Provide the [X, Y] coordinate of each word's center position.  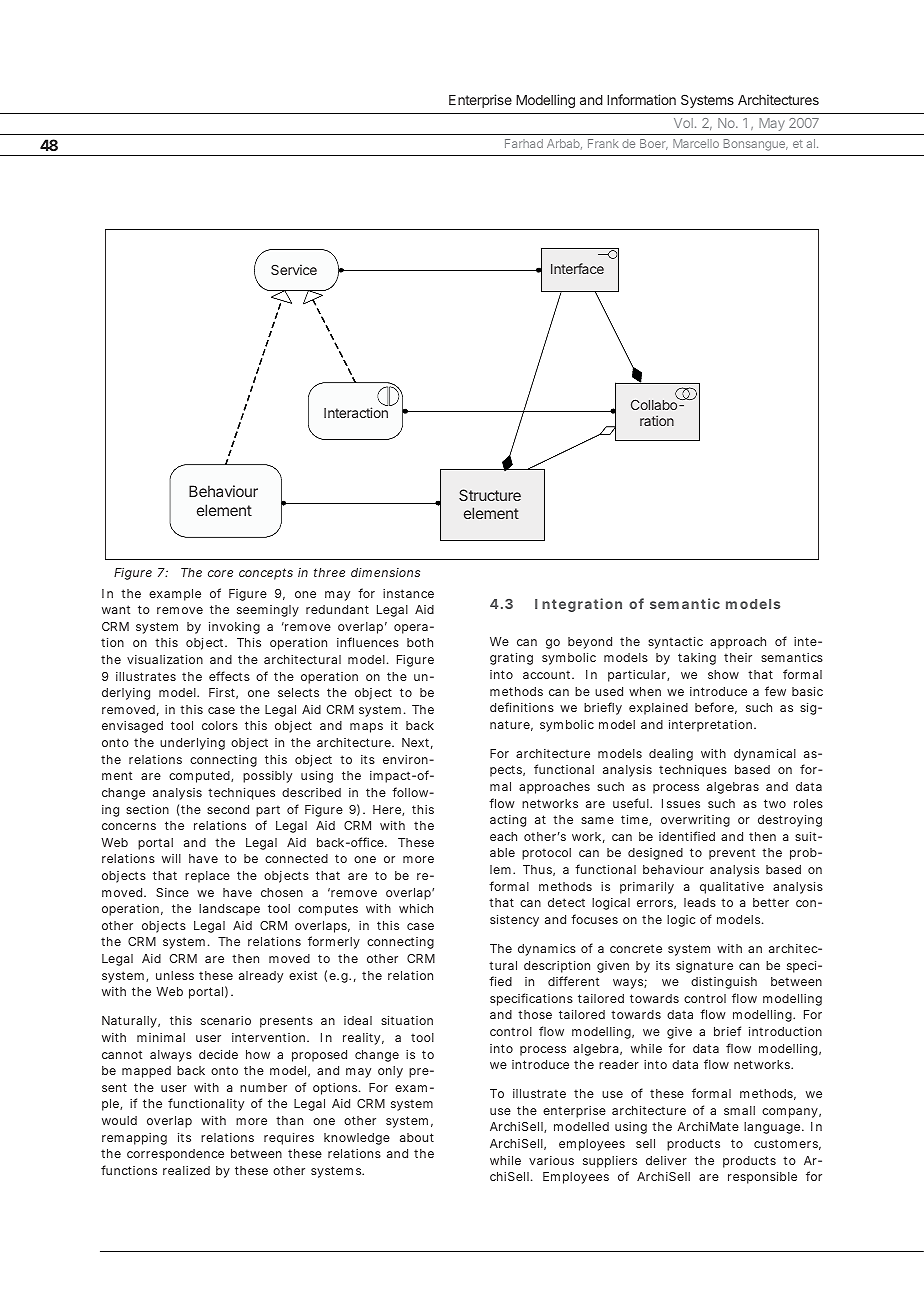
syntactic [675, 643]
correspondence [175, 1155]
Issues [681, 803]
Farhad [524, 143]
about [417, 1137]
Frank [603, 143]
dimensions [385, 572]
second [228, 809]
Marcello [696, 143]
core [220, 573]
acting [508, 821]
